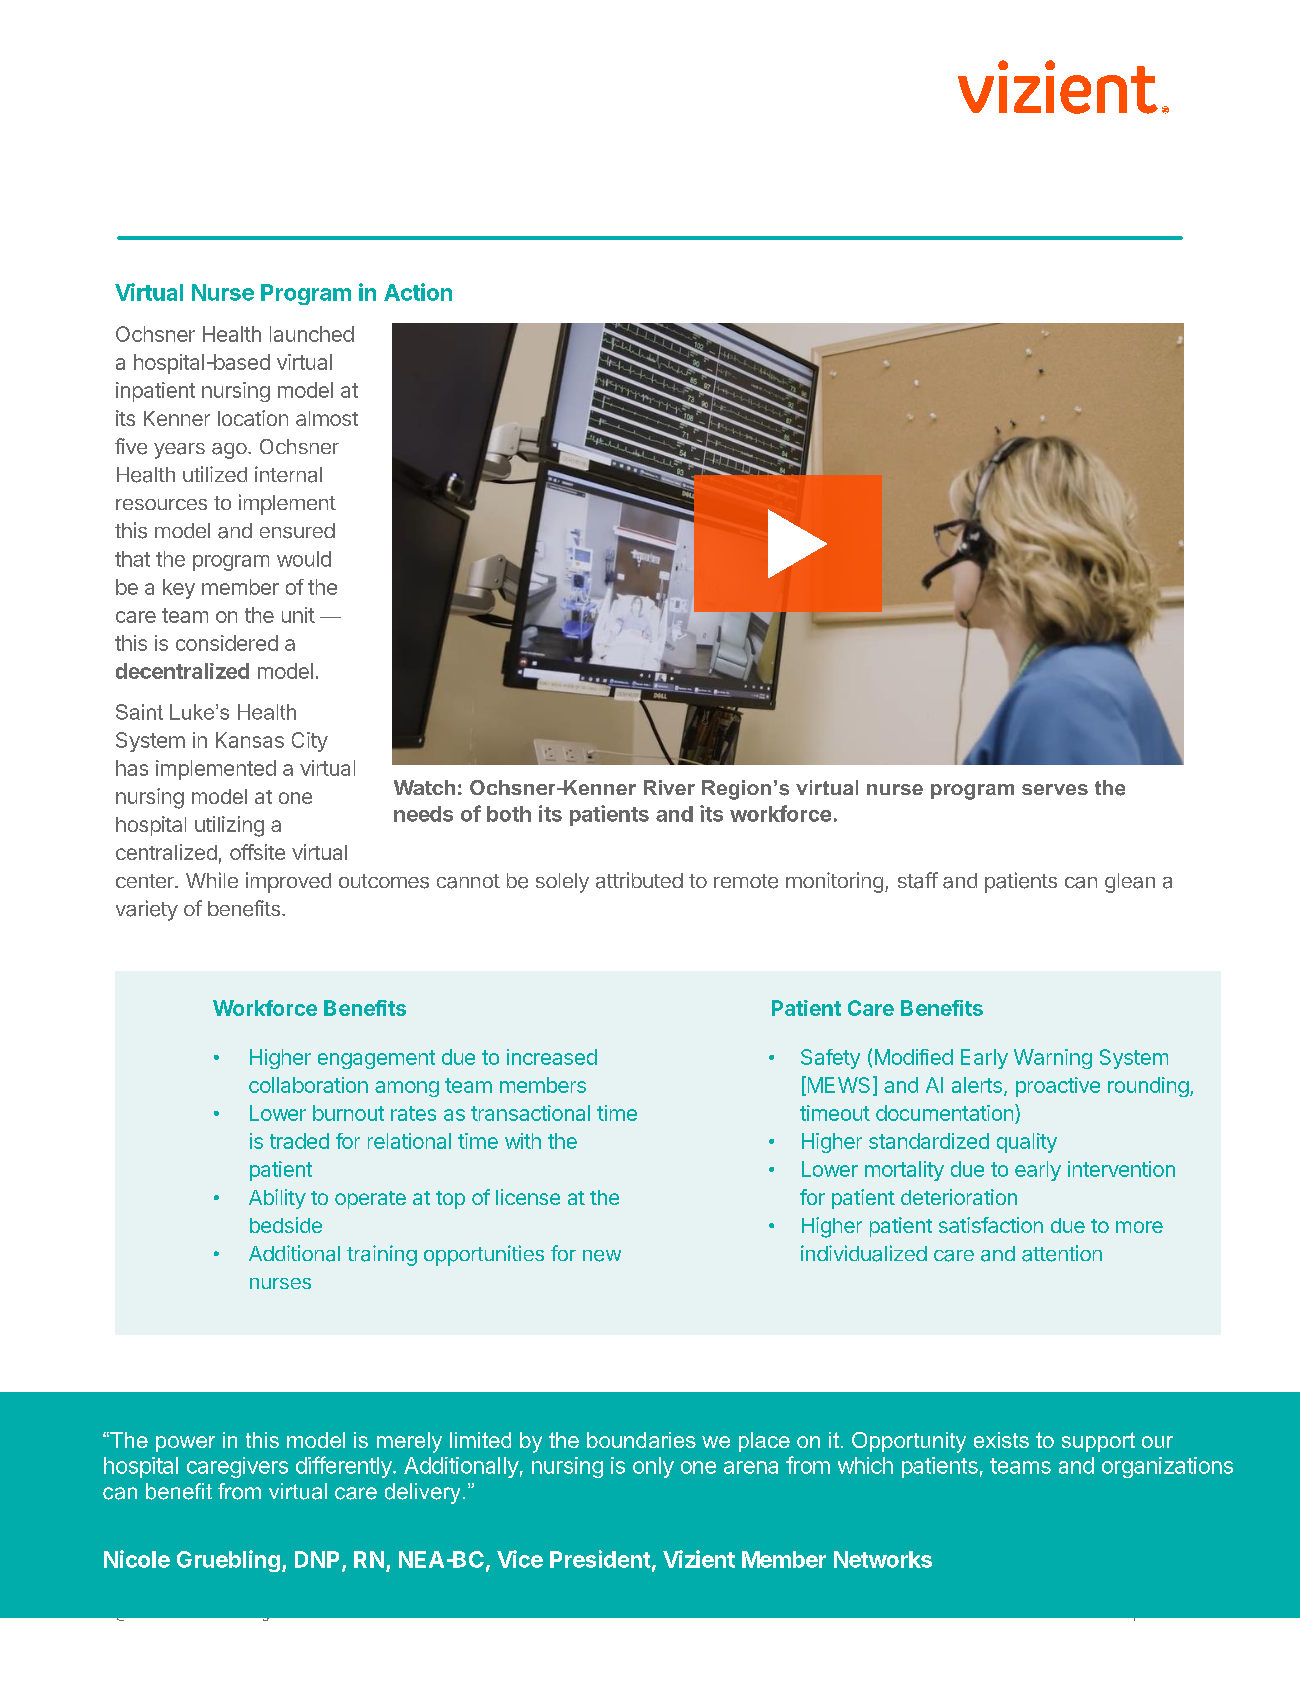  I want to click on glean, so click(1130, 883).
